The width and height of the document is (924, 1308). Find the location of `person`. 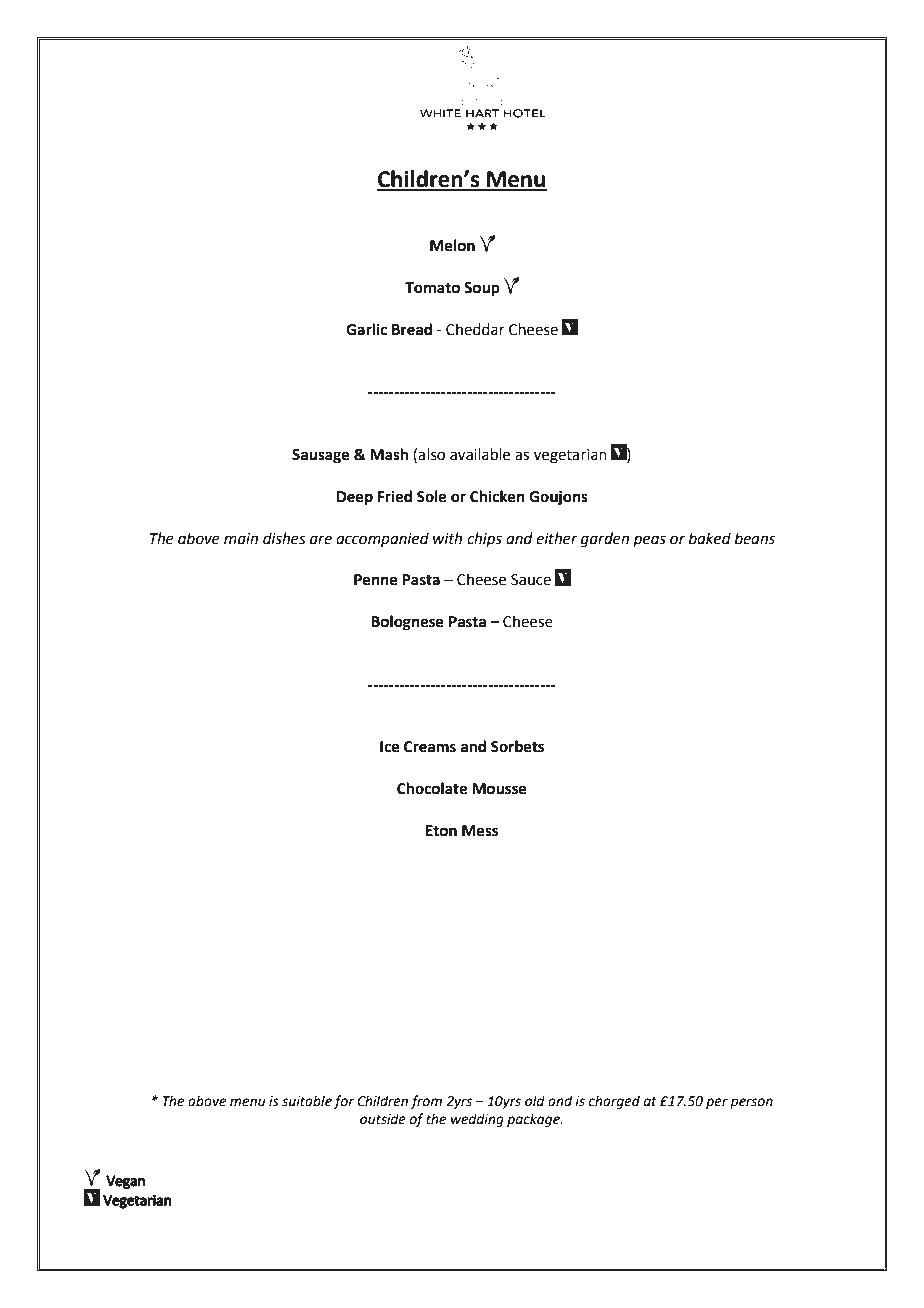

person is located at coordinates (751, 1103).
